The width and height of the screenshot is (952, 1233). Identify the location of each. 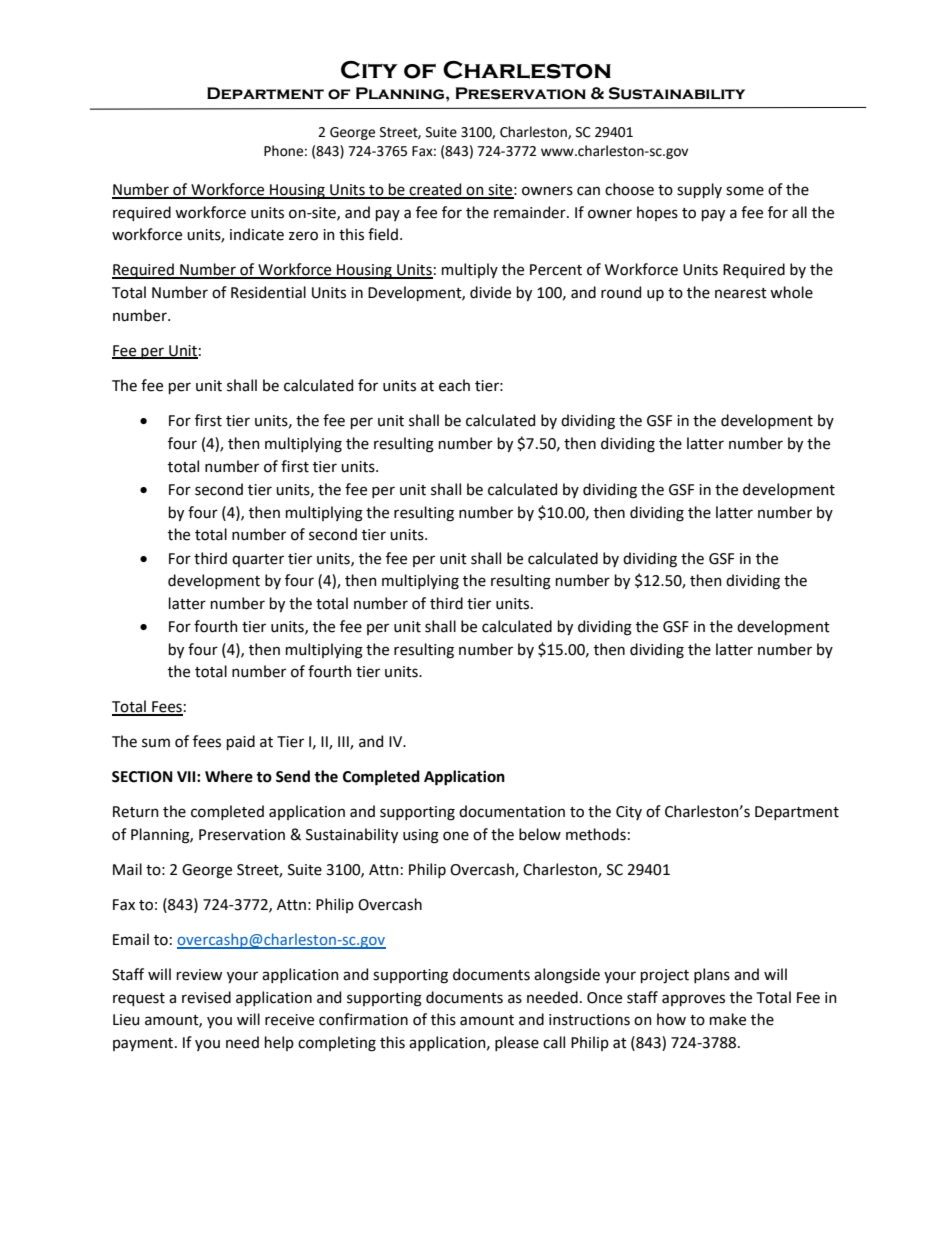
(454, 385).
